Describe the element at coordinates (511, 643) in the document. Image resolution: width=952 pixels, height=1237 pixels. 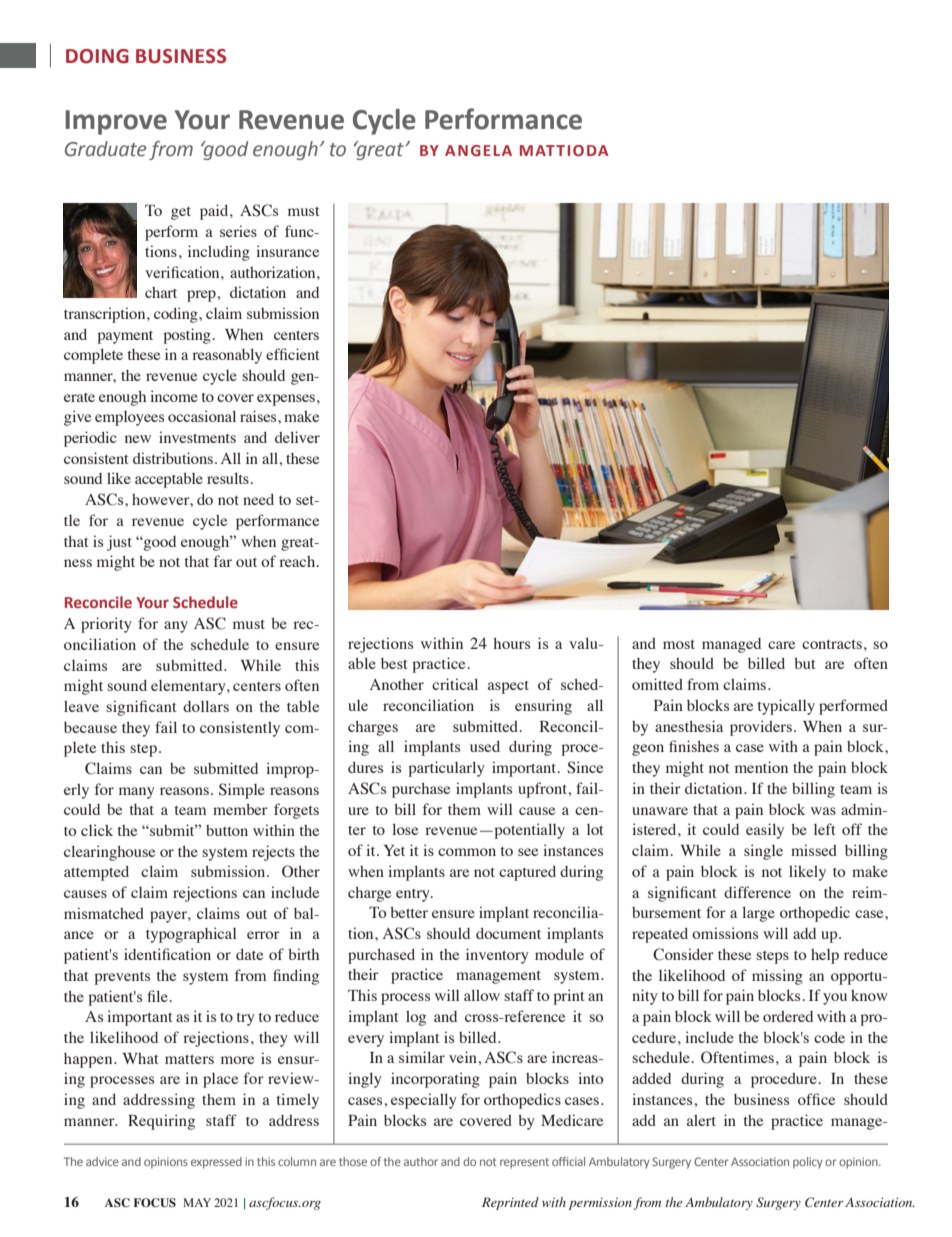
I see `hours` at that location.
